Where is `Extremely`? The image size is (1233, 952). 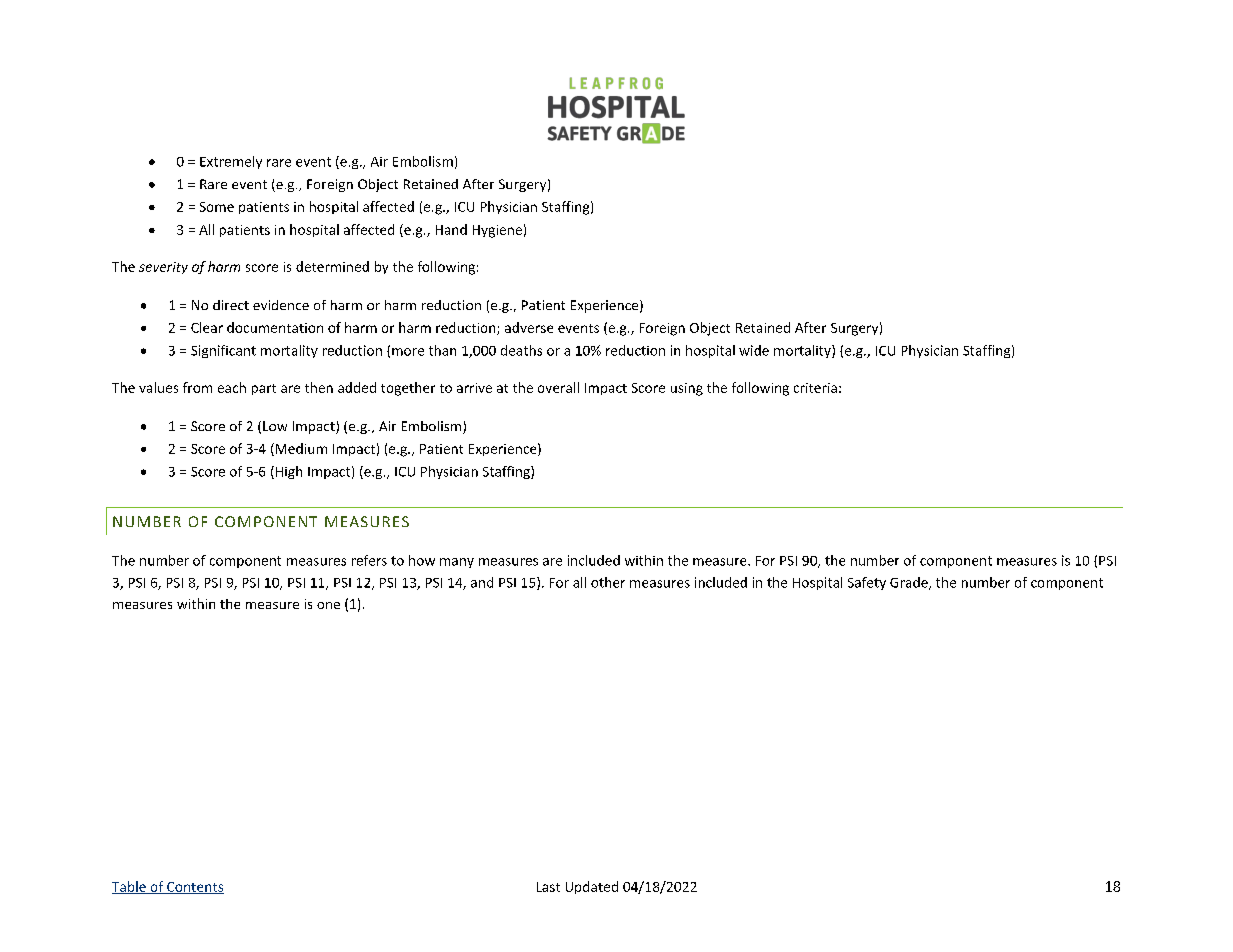
Extremely is located at coordinates (231, 162).
